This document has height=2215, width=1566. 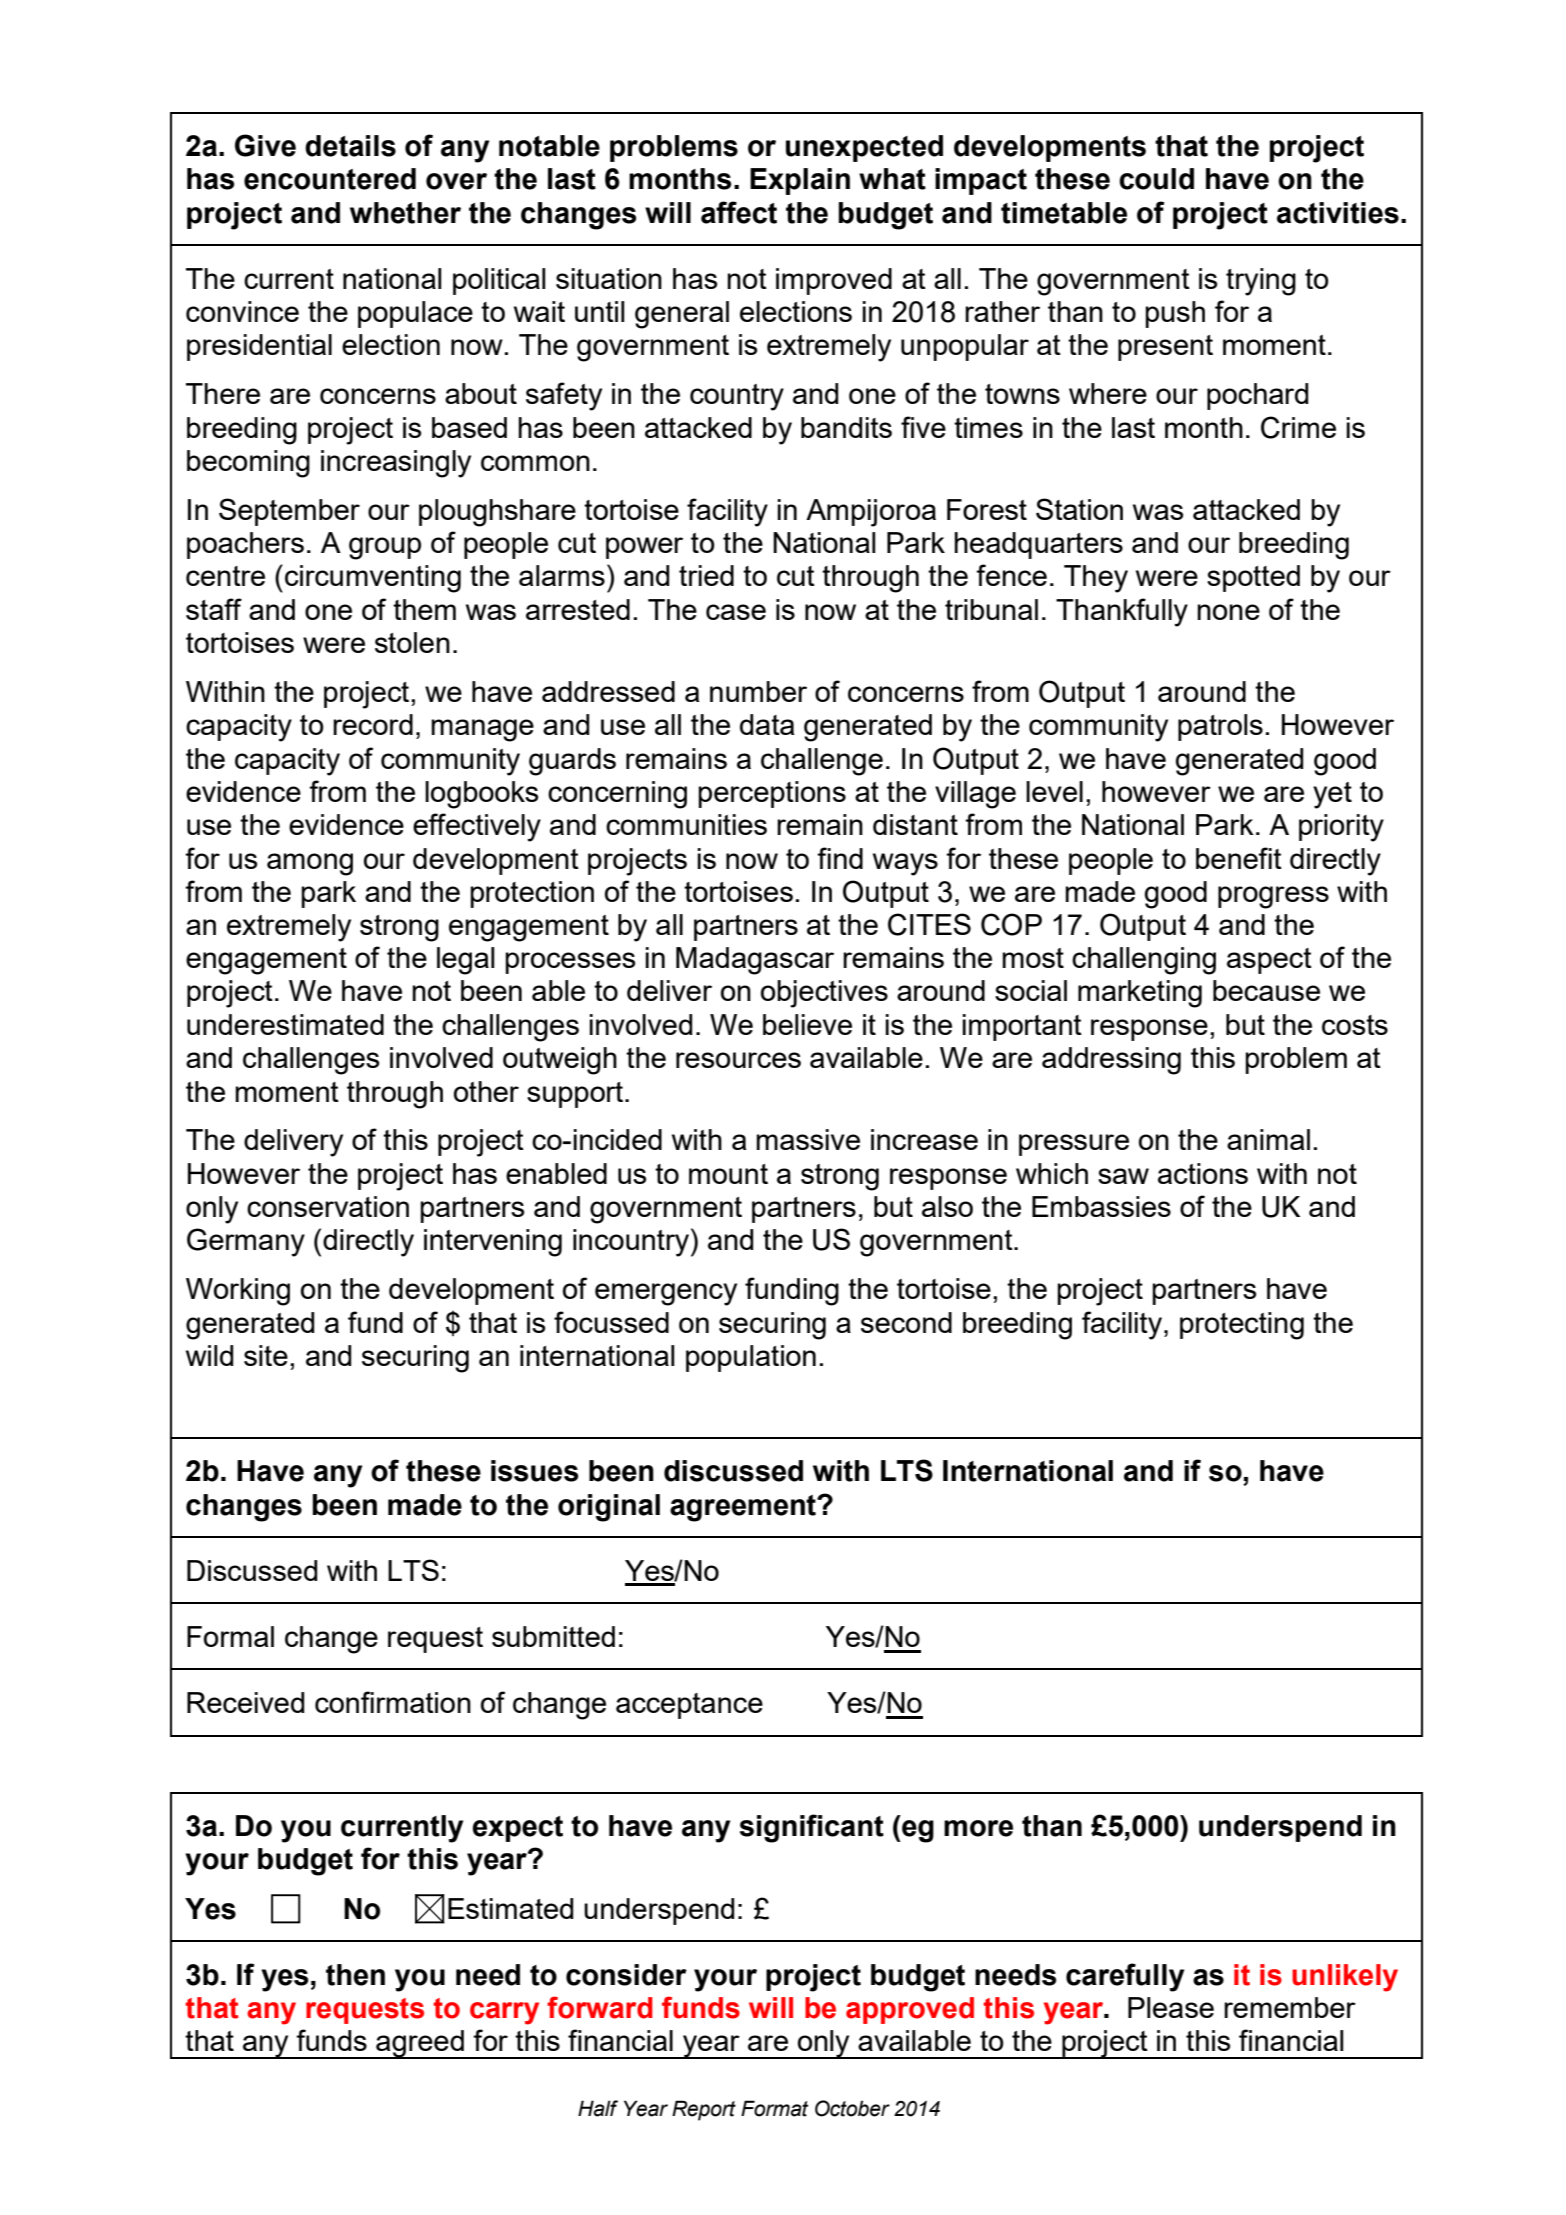 I want to click on could, so click(x=1156, y=179).
